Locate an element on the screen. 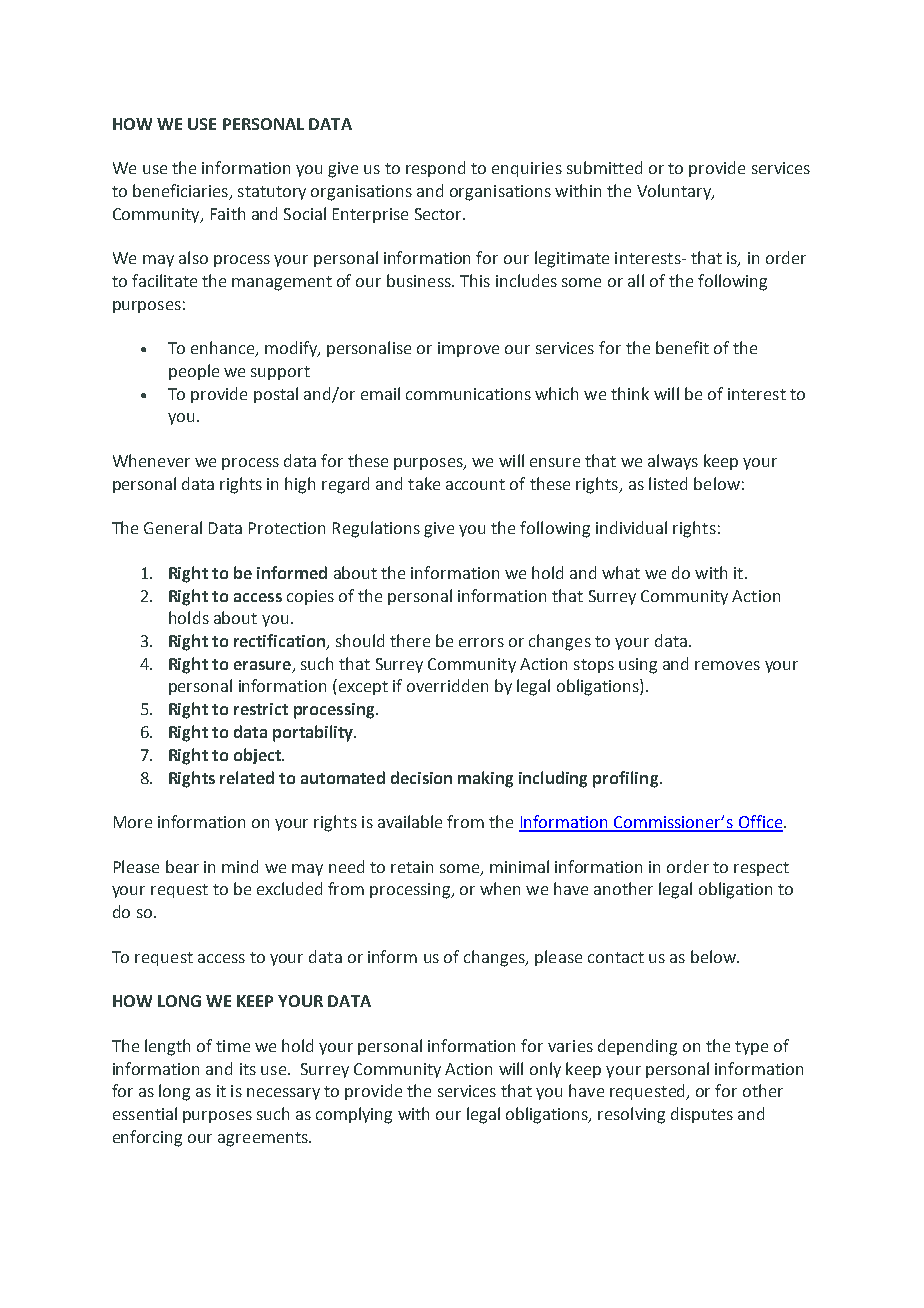 This screenshot has height=1308, width=924. essential is located at coordinates (145, 1113).
